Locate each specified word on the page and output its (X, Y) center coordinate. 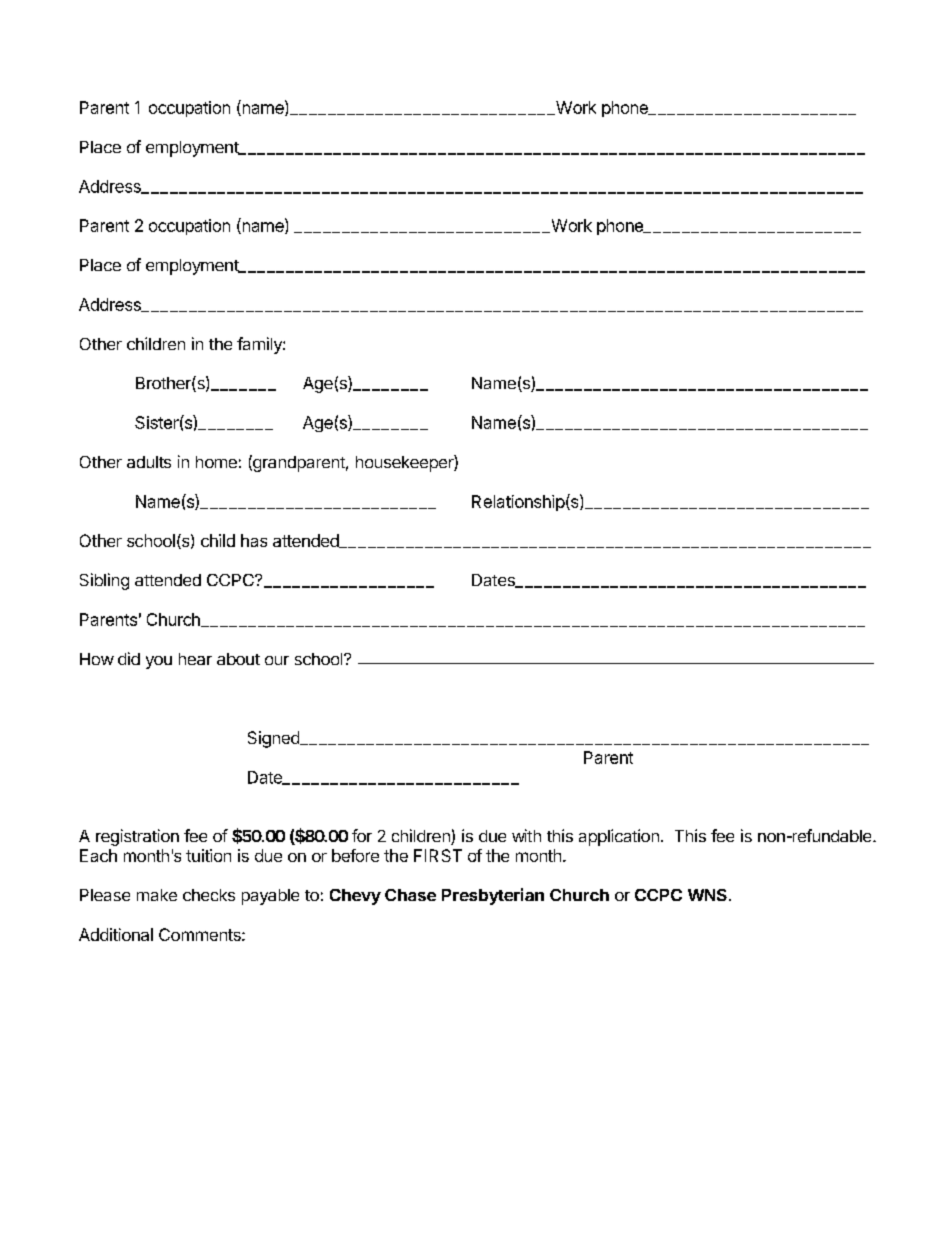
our (277, 660)
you (159, 662)
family (260, 345)
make (157, 895)
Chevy (355, 897)
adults (149, 462)
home (216, 462)
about (238, 659)
